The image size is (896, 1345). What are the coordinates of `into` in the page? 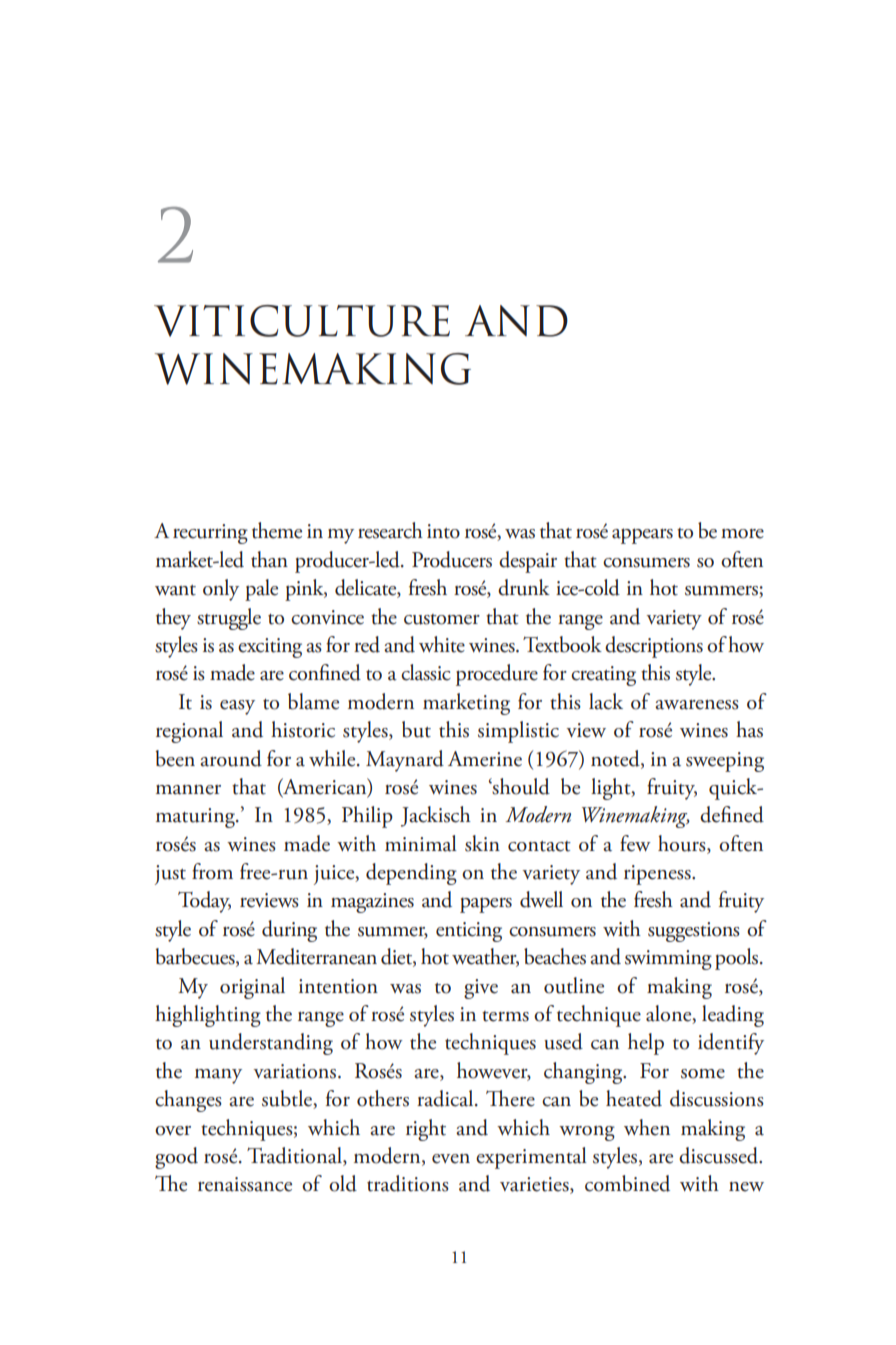 It's located at (443, 531).
